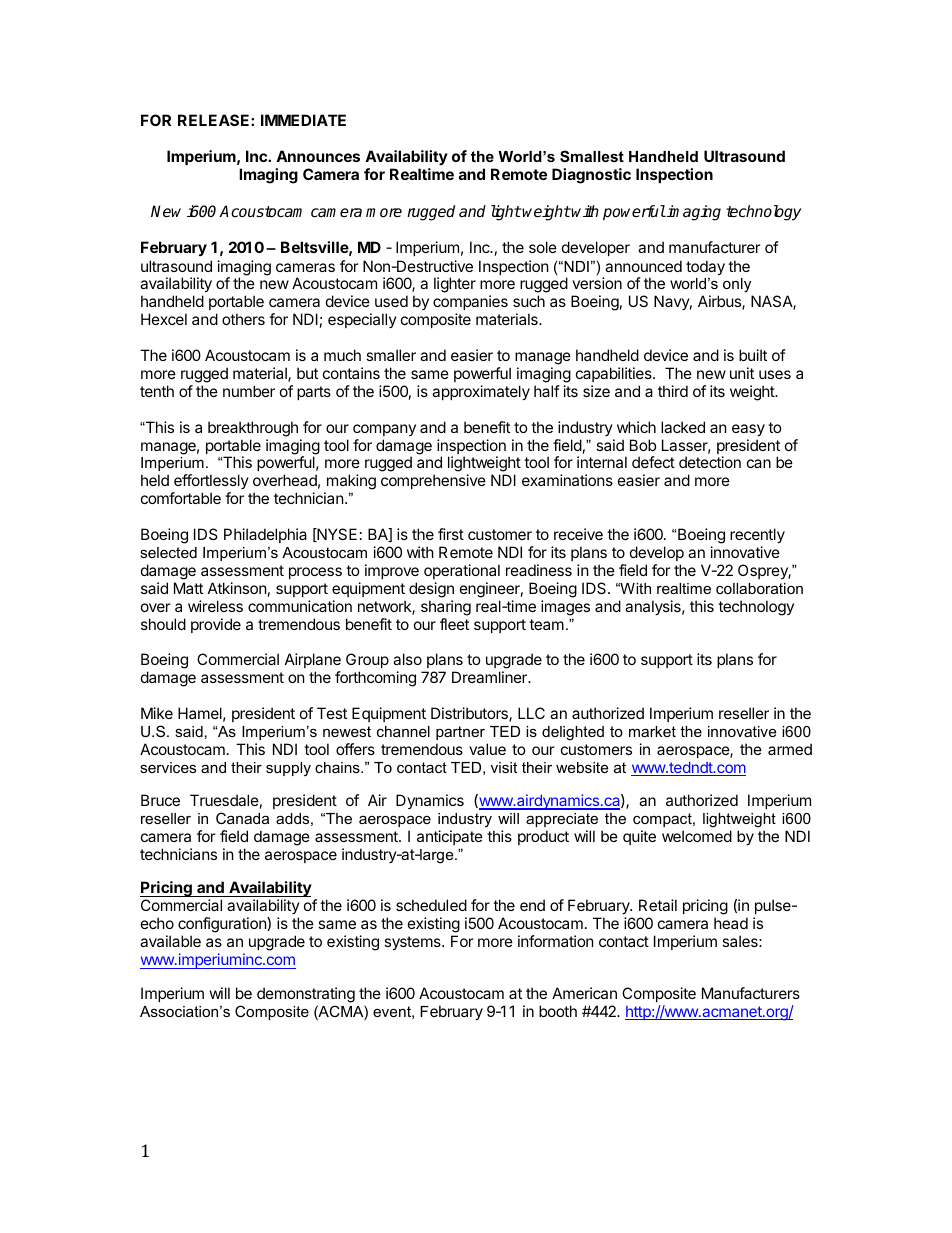 The height and width of the page is (1233, 952). Describe the element at coordinates (306, 995) in the page. I see `demonstrating` at that location.
